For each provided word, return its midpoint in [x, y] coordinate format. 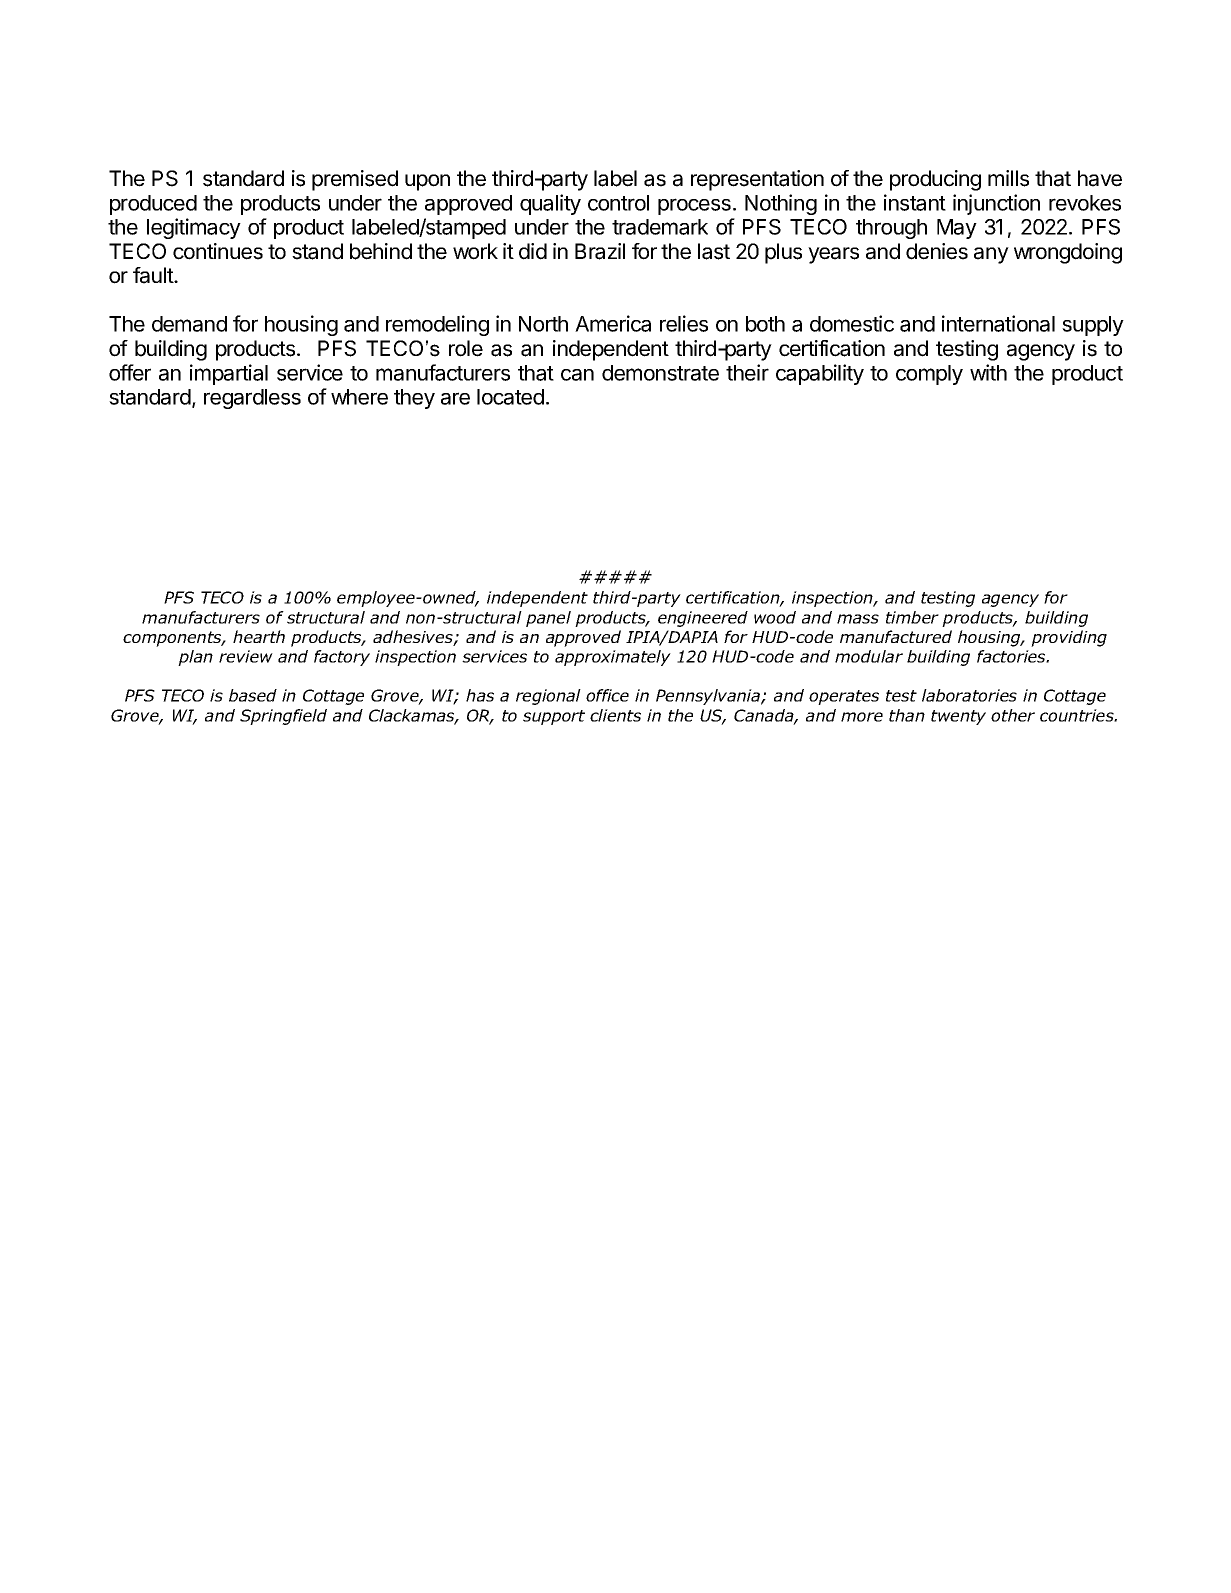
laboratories [969, 695]
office [607, 695]
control [618, 203]
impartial [229, 374]
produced [153, 205]
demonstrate [660, 373]
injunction [996, 204]
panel [548, 619]
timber [912, 617]
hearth [259, 636]
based [253, 695]
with [988, 372]
